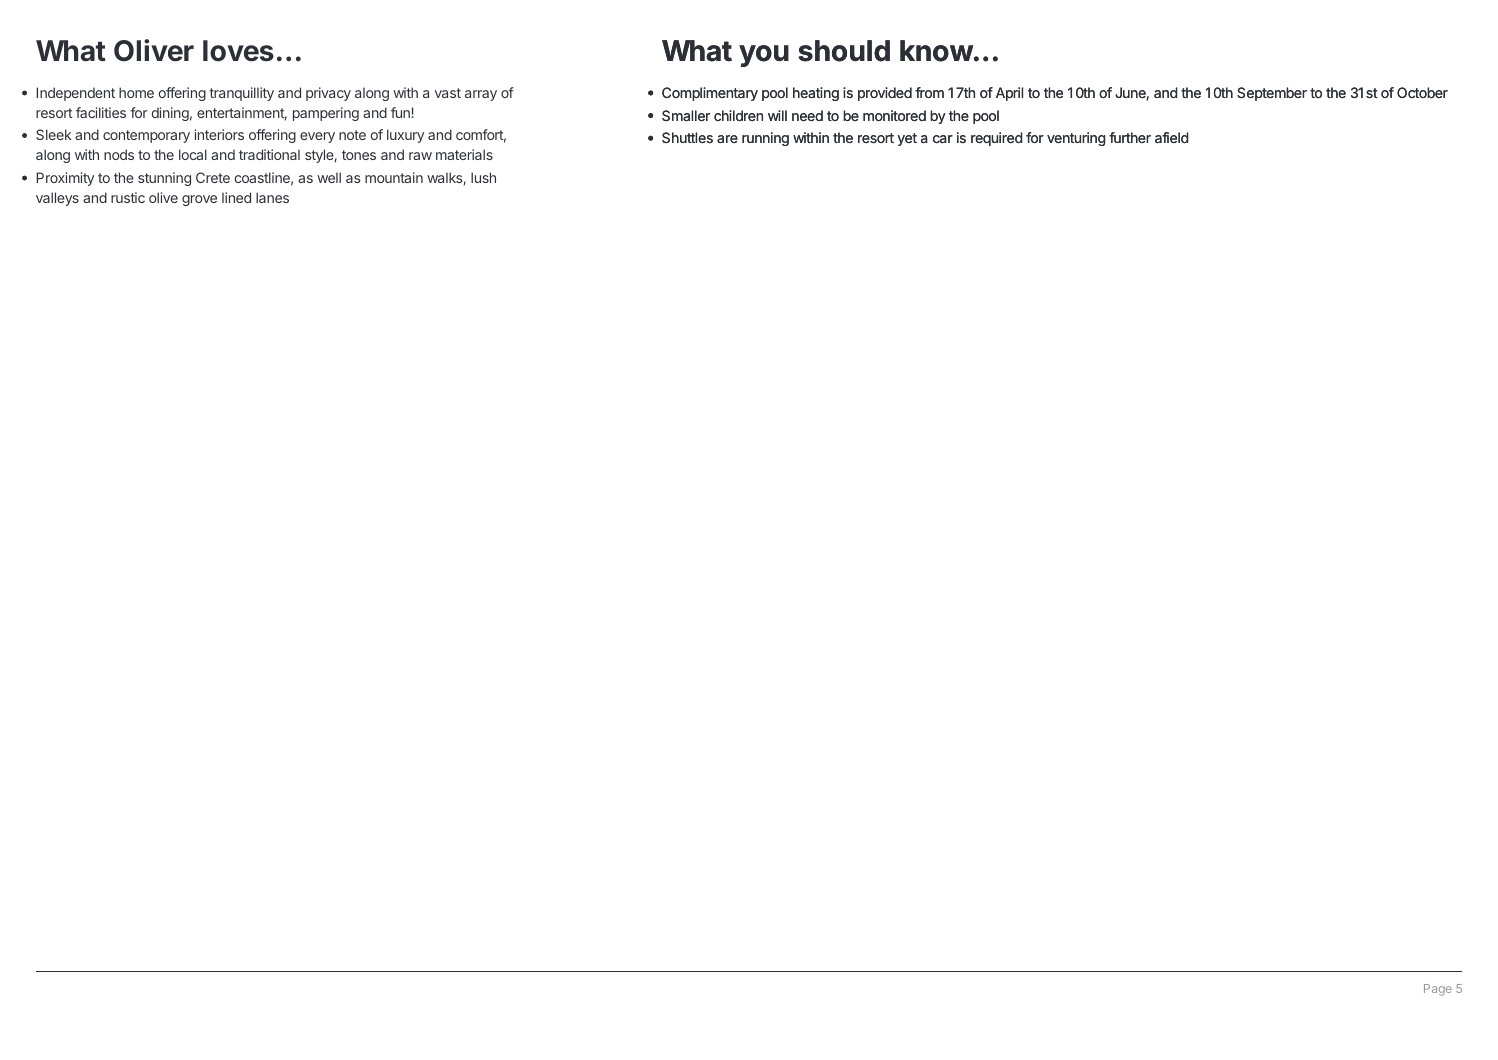 The height and width of the screenshot is (1060, 1498). I want to click on tranquillity, so click(241, 94).
